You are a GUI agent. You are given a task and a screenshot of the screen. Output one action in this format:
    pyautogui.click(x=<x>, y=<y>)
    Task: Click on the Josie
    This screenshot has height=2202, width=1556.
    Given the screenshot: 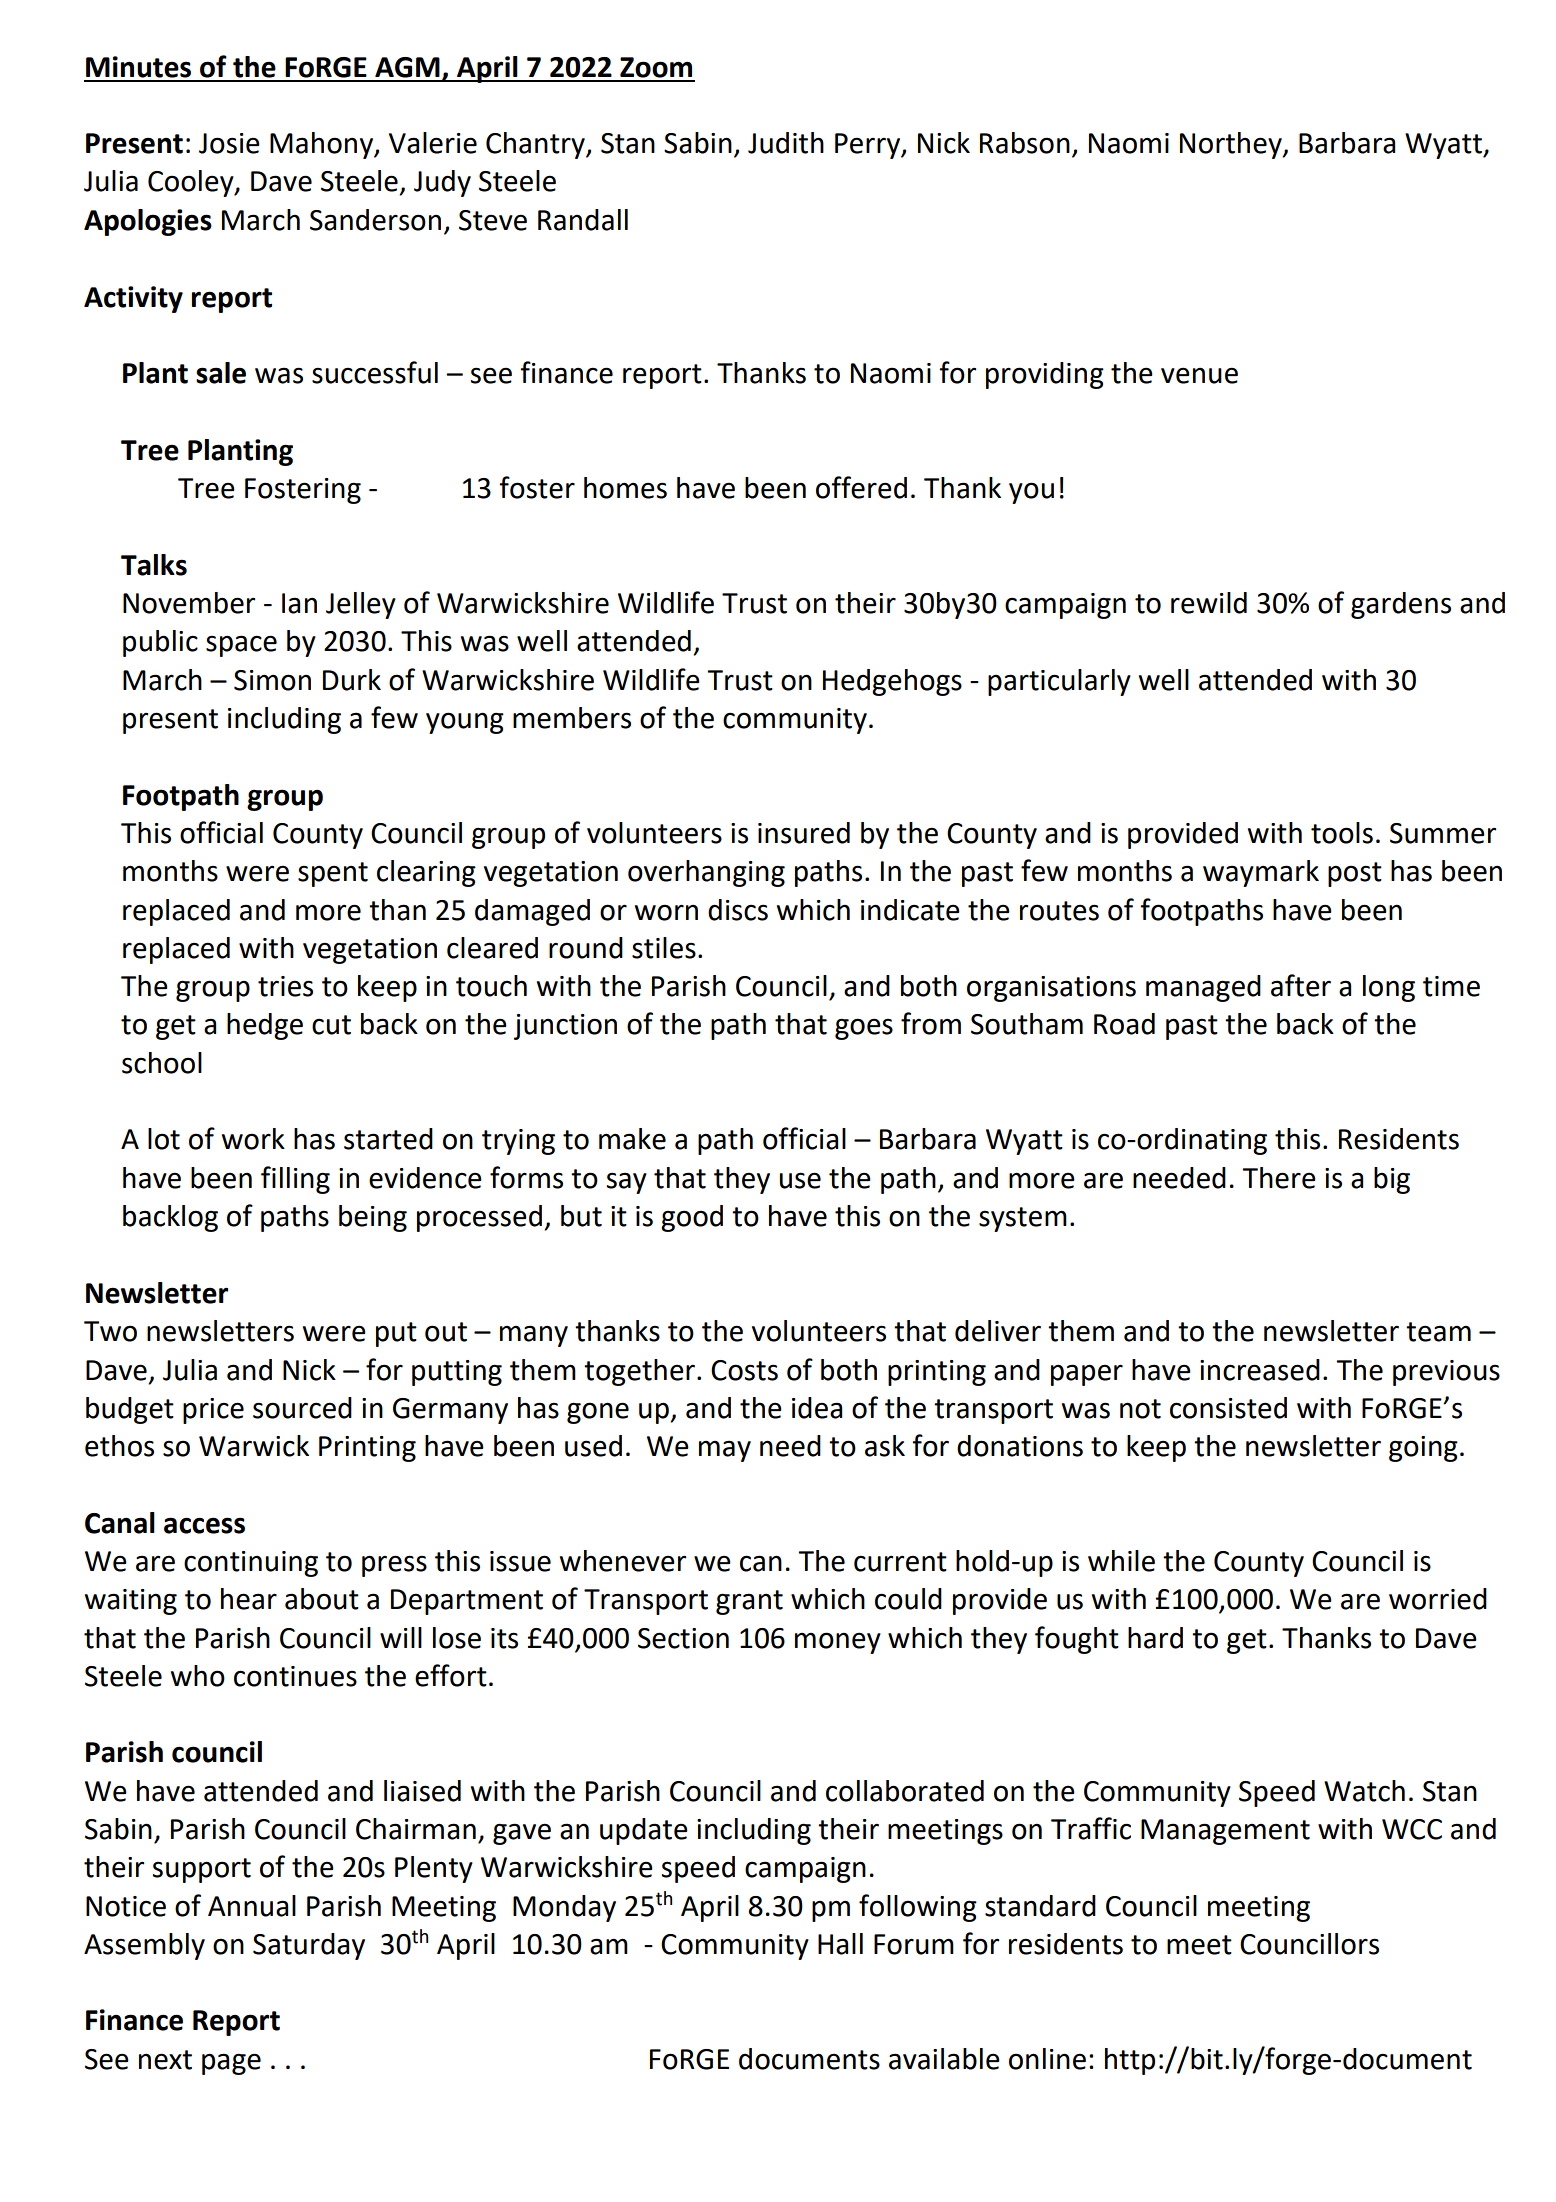 What is the action you would take?
    pyautogui.click(x=229, y=143)
